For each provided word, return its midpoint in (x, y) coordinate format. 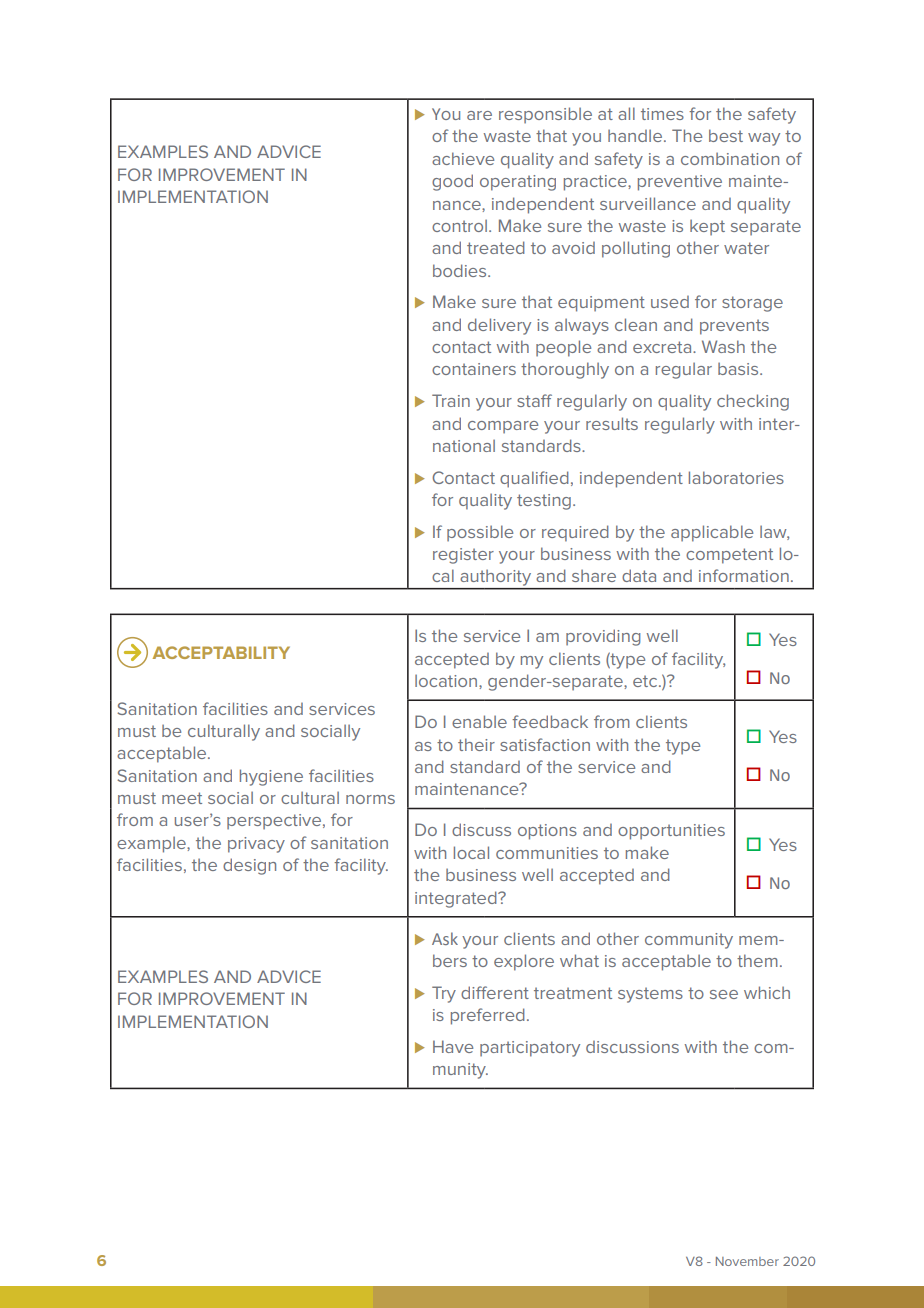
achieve (463, 158)
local (471, 852)
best (726, 135)
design (249, 866)
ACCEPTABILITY (221, 652)
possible (480, 533)
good (452, 182)
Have (453, 1046)
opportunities (671, 832)
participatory (530, 1049)
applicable (712, 533)
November (747, 1261)
